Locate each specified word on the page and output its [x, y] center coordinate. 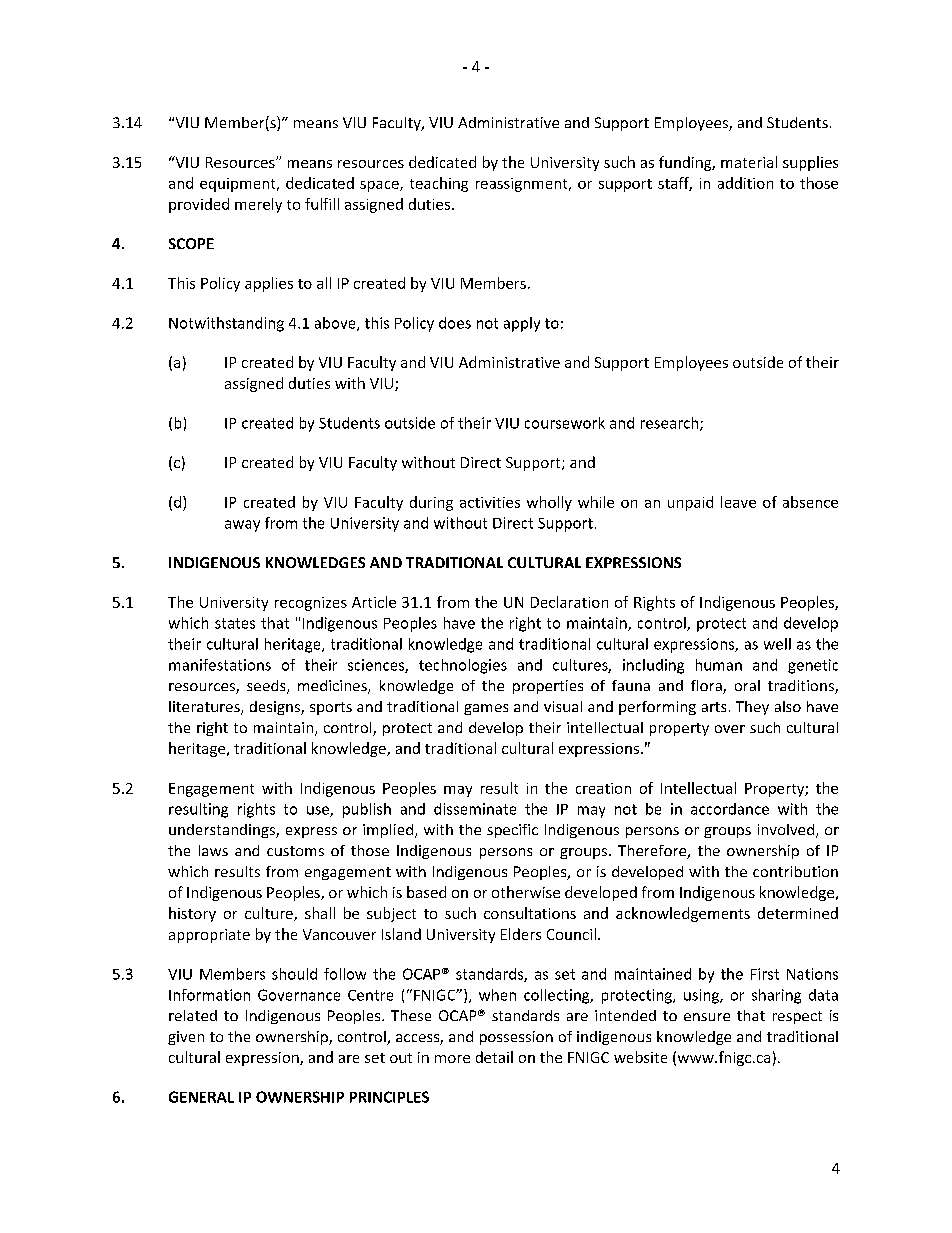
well [777, 644]
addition [745, 183]
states [235, 623]
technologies [463, 666]
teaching [439, 184]
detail [494, 1057]
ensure [707, 1017]
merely [258, 205]
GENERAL [201, 1097]
